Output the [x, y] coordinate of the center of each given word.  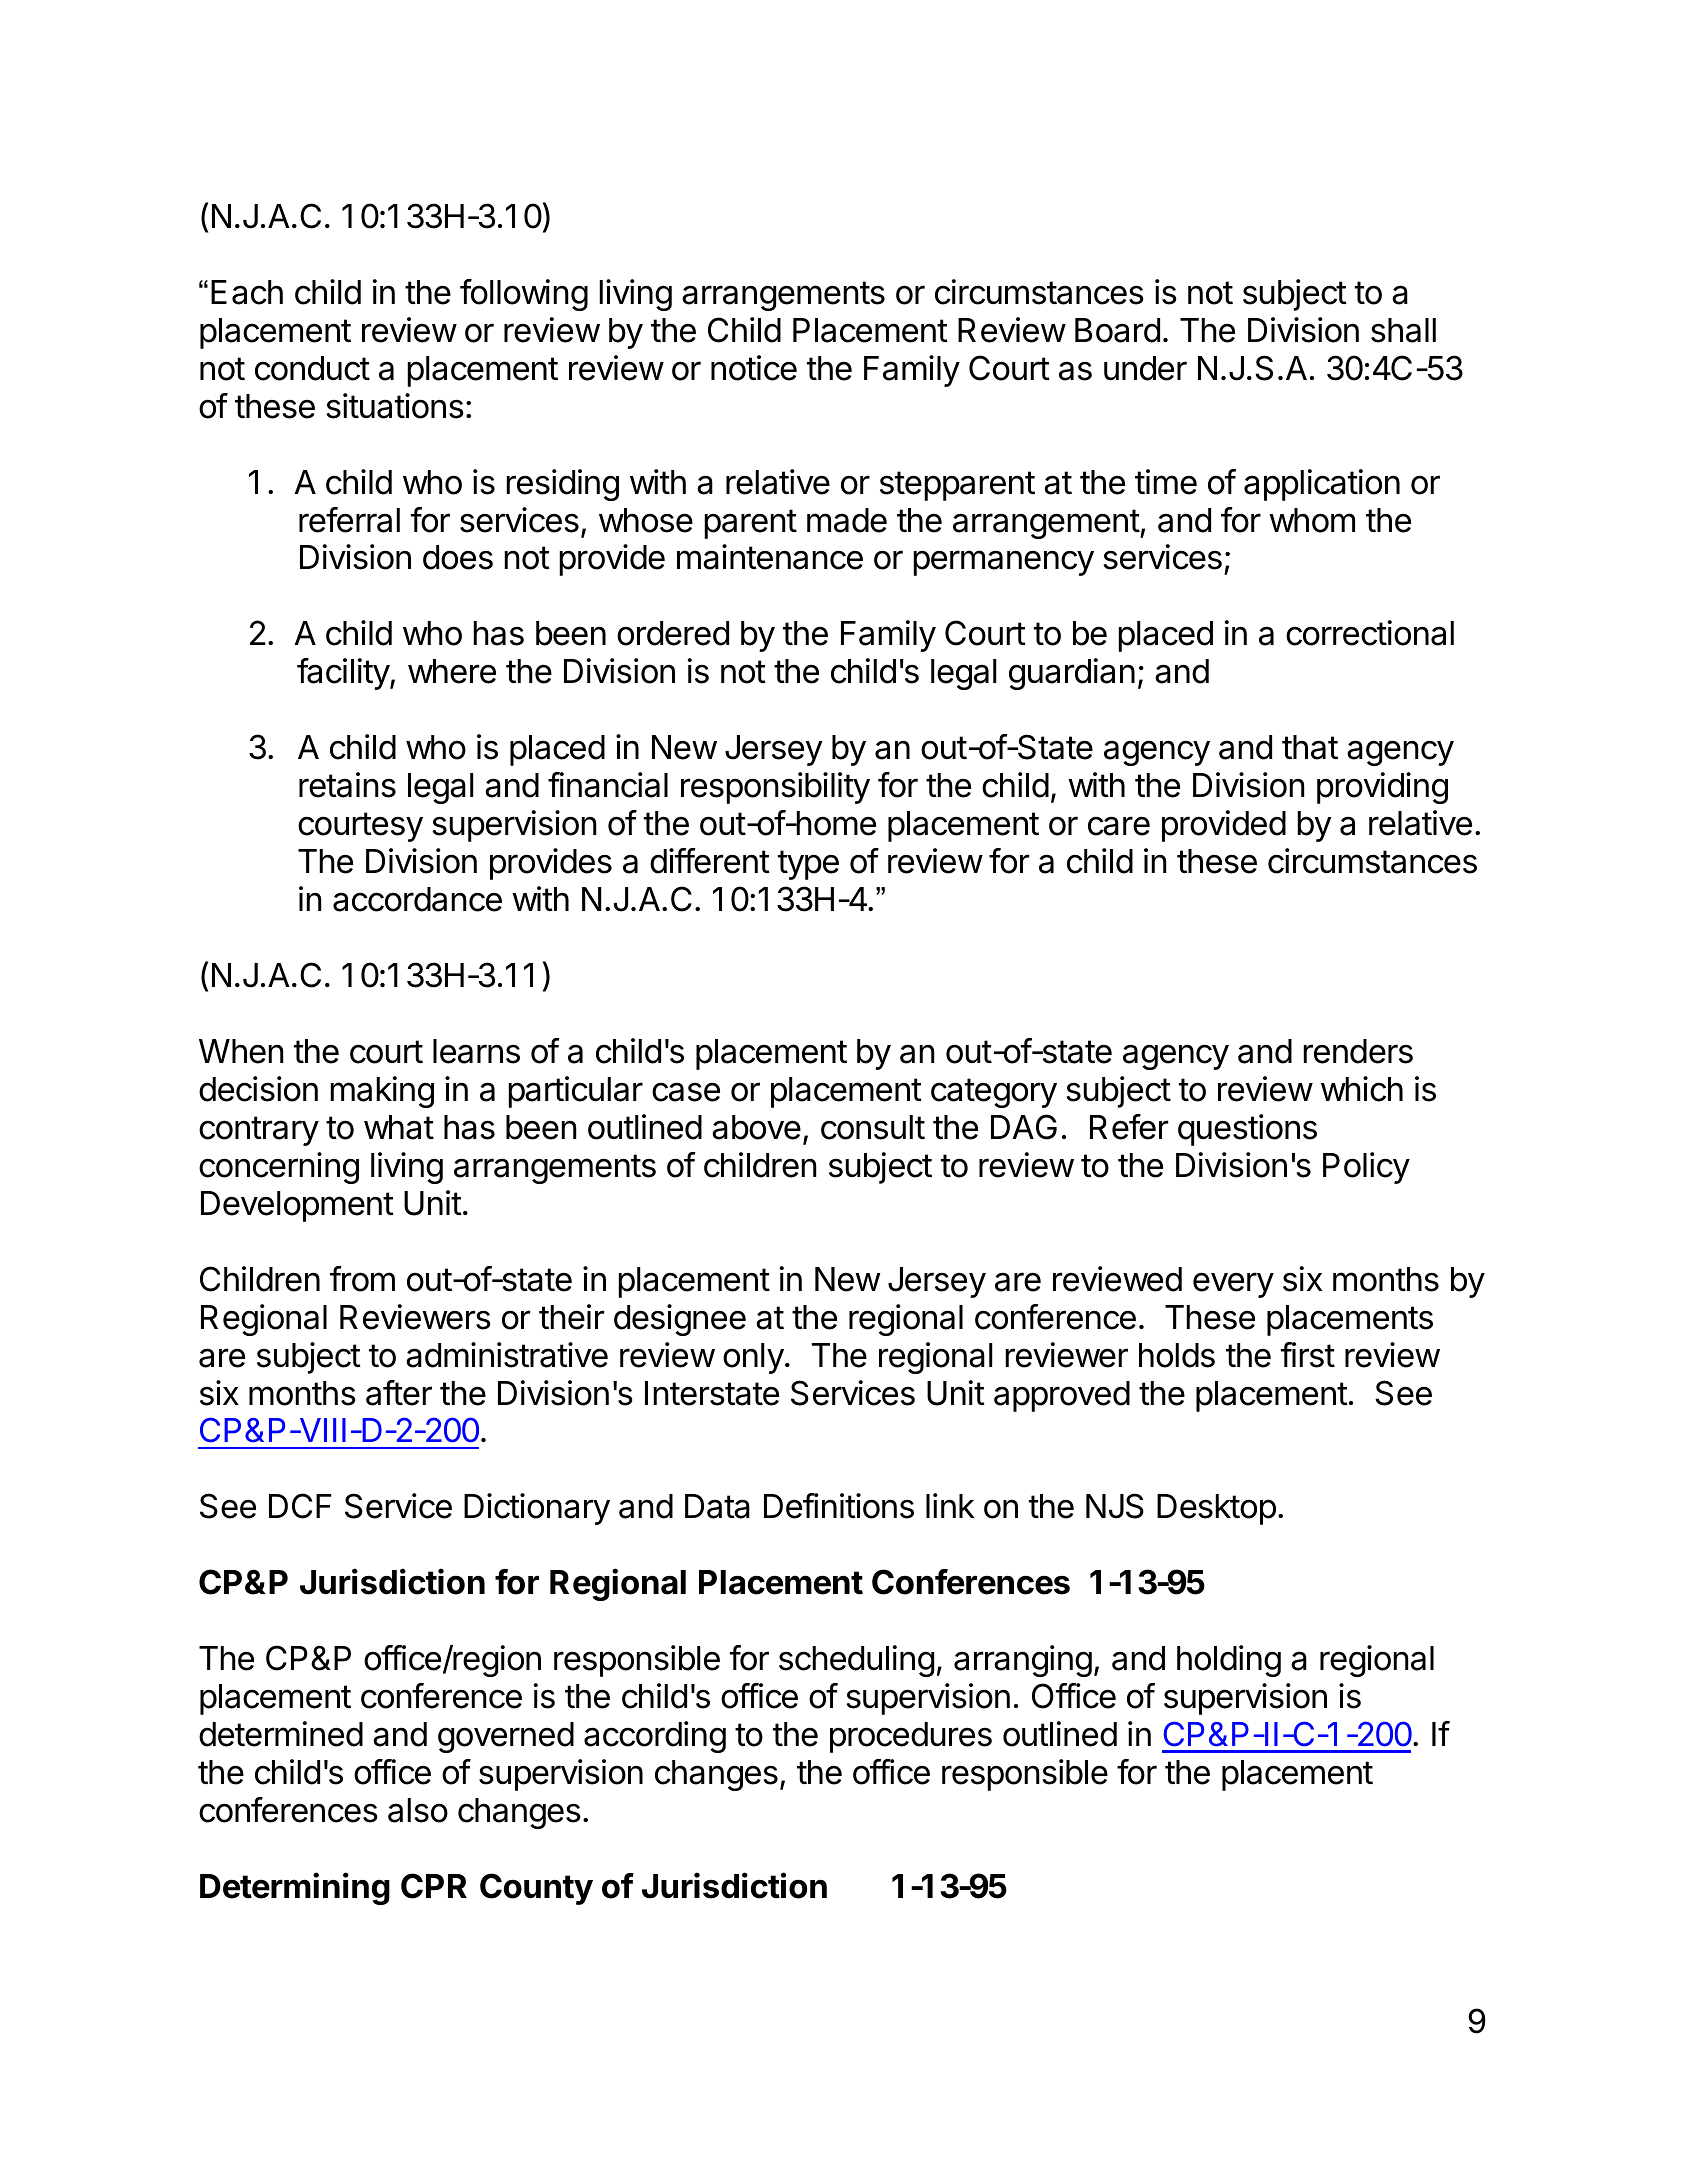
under [1145, 368]
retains [347, 785]
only [753, 1358]
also [418, 1810]
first [1308, 1355]
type [808, 865]
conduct [312, 368]
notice [754, 368]
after [399, 1393]
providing [1382, 788]
